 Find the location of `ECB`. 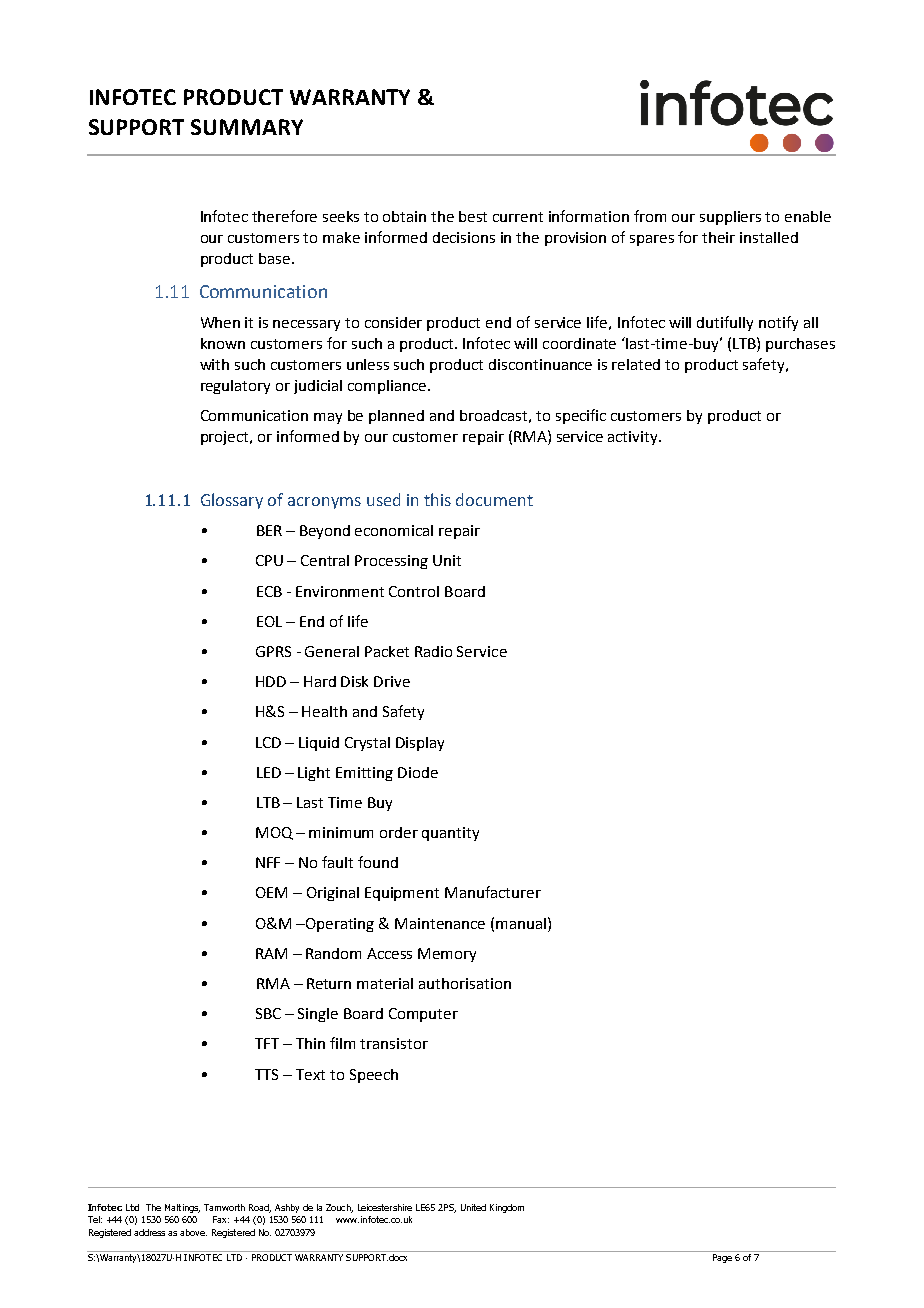

ECB is located at coordinates (269, 591).
